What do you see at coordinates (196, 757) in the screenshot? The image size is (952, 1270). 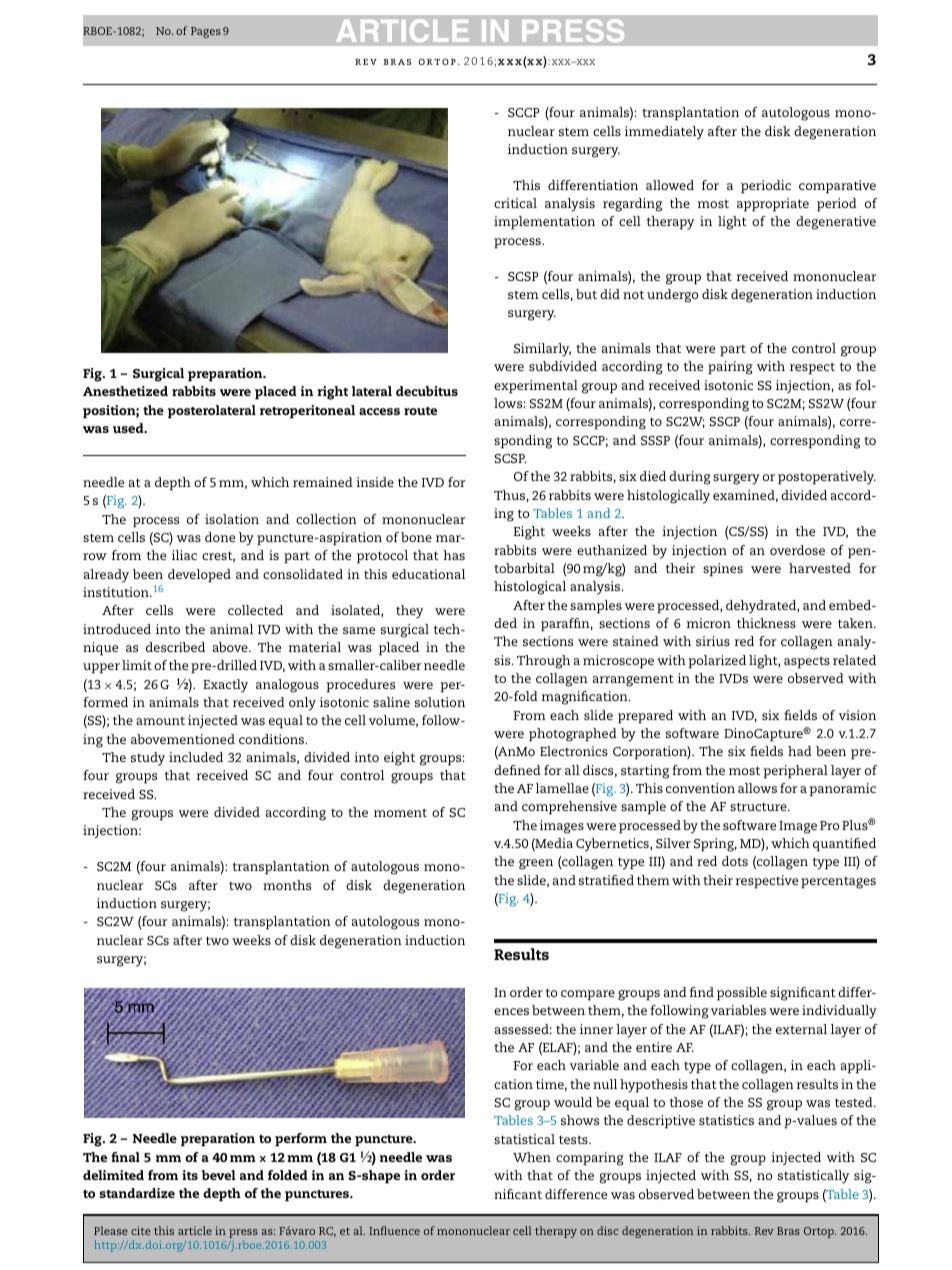 I see `included` at bounding box center [196, 757].
